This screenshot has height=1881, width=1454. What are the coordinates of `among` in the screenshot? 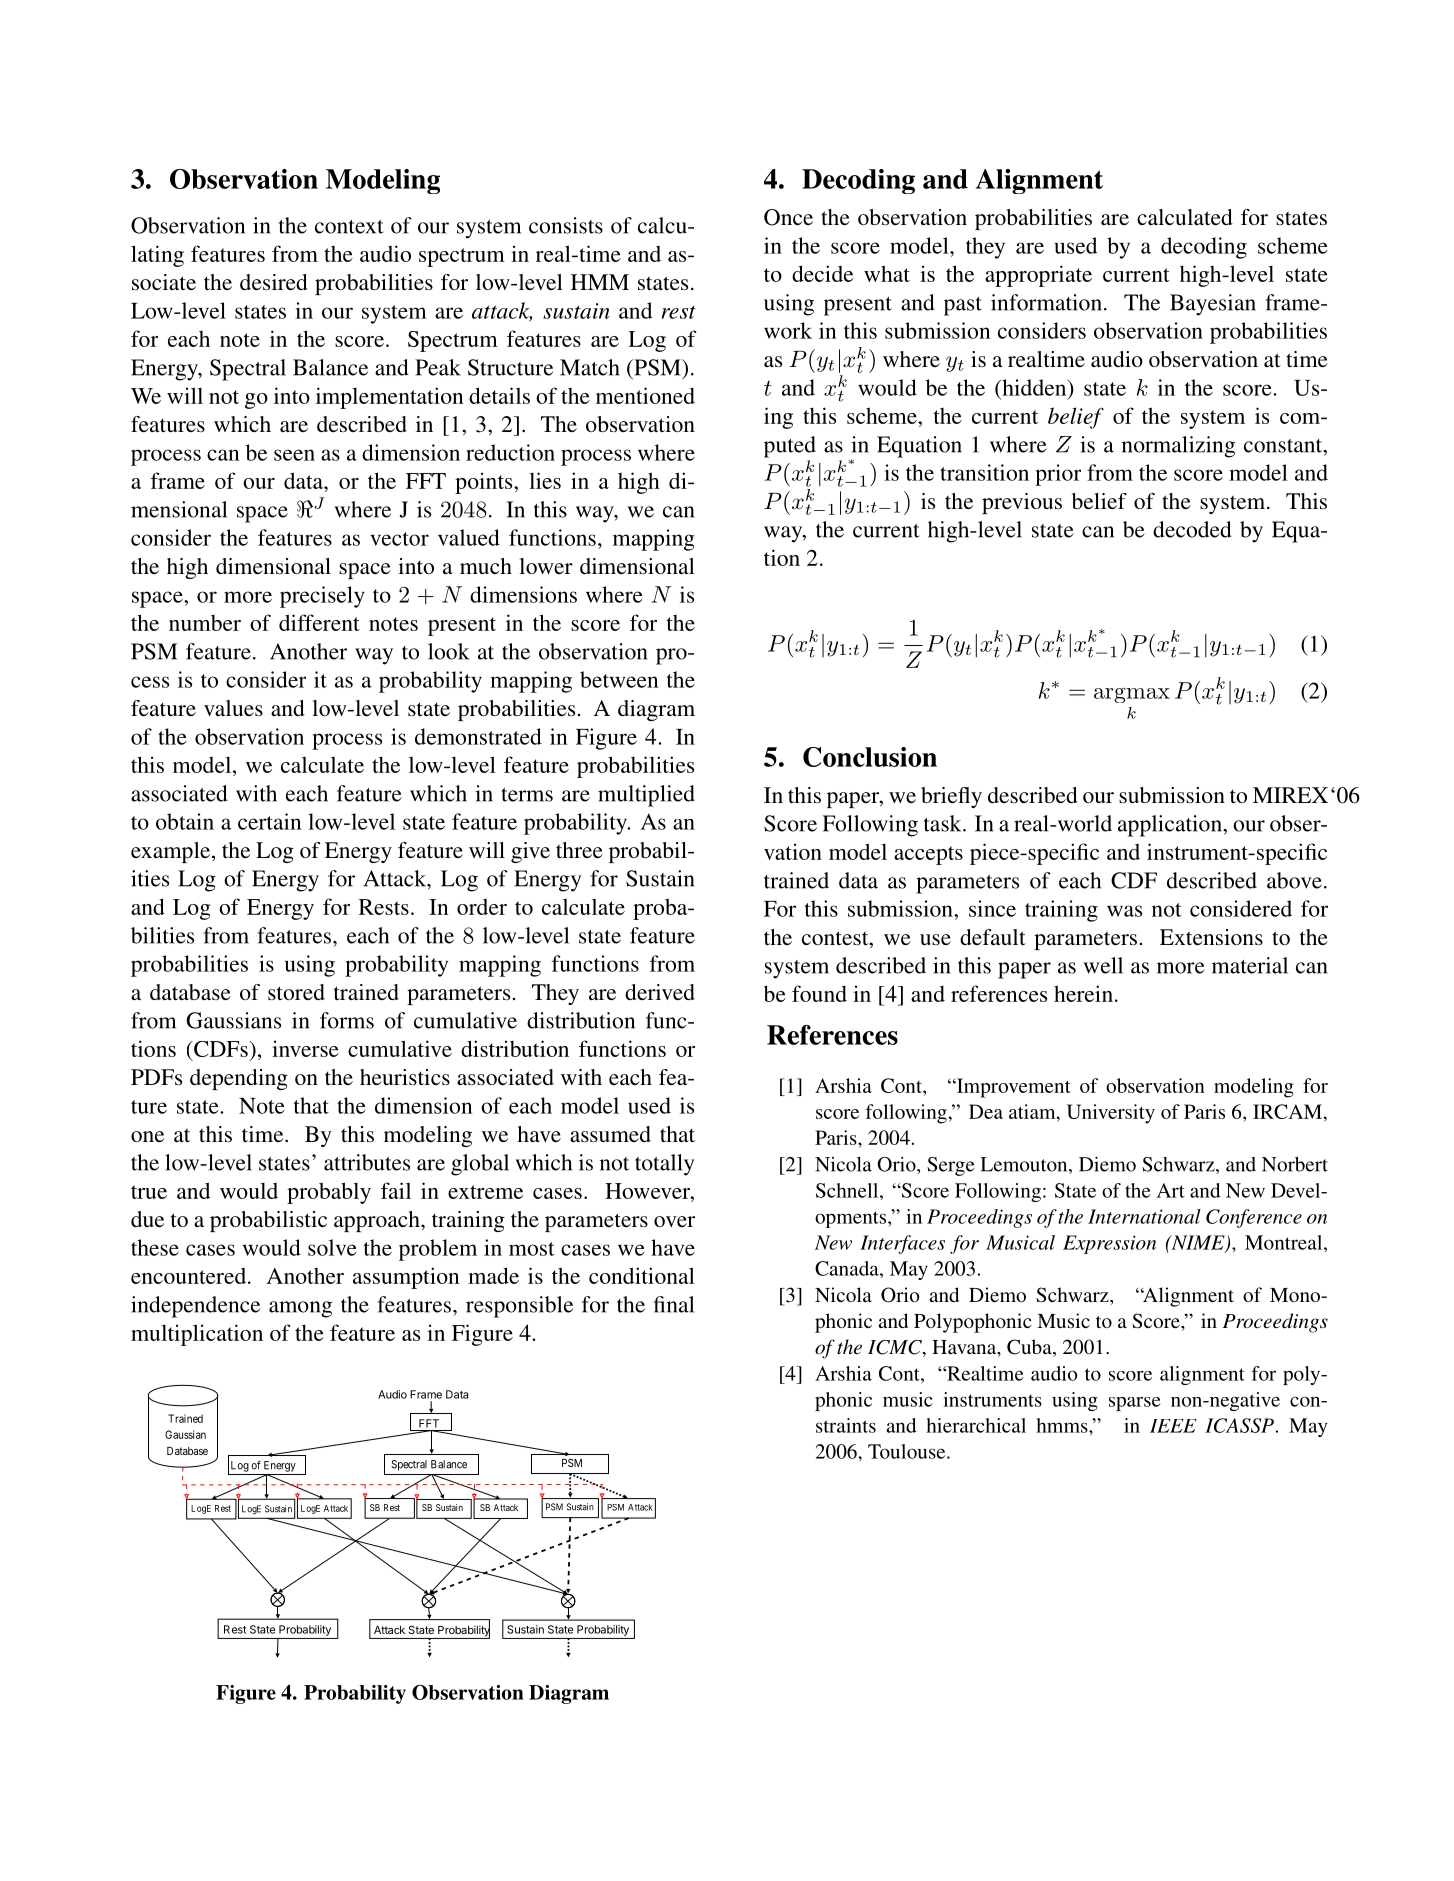 It's located at (300, 1309).
